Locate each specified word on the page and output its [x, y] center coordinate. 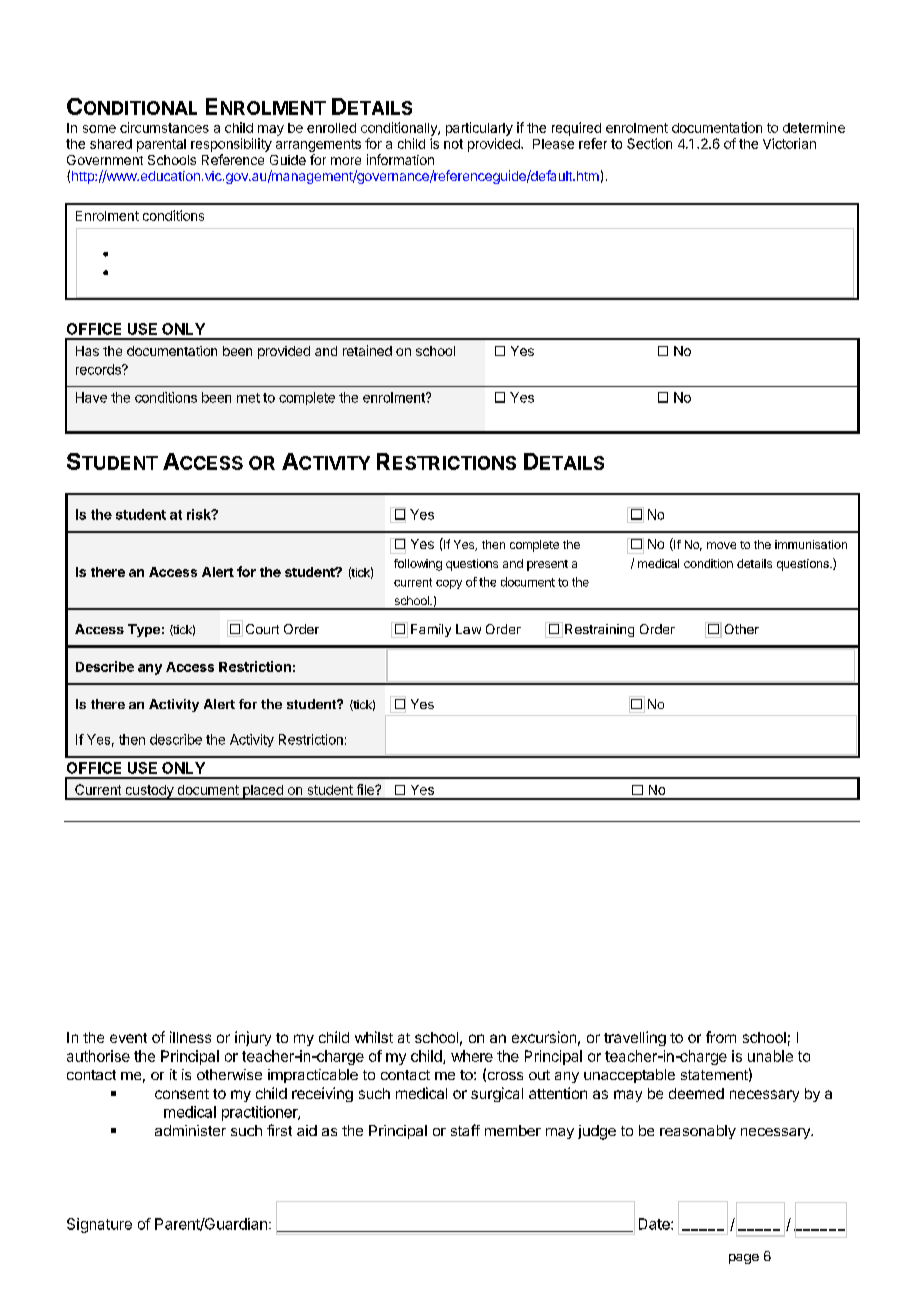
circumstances [164, 127]
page [744, 1259]
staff [465, 1130]
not [453, 144]
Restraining [599, 630]
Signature [99, 1225]
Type [144, 630]
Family [431, 630]
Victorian [789, 143]
